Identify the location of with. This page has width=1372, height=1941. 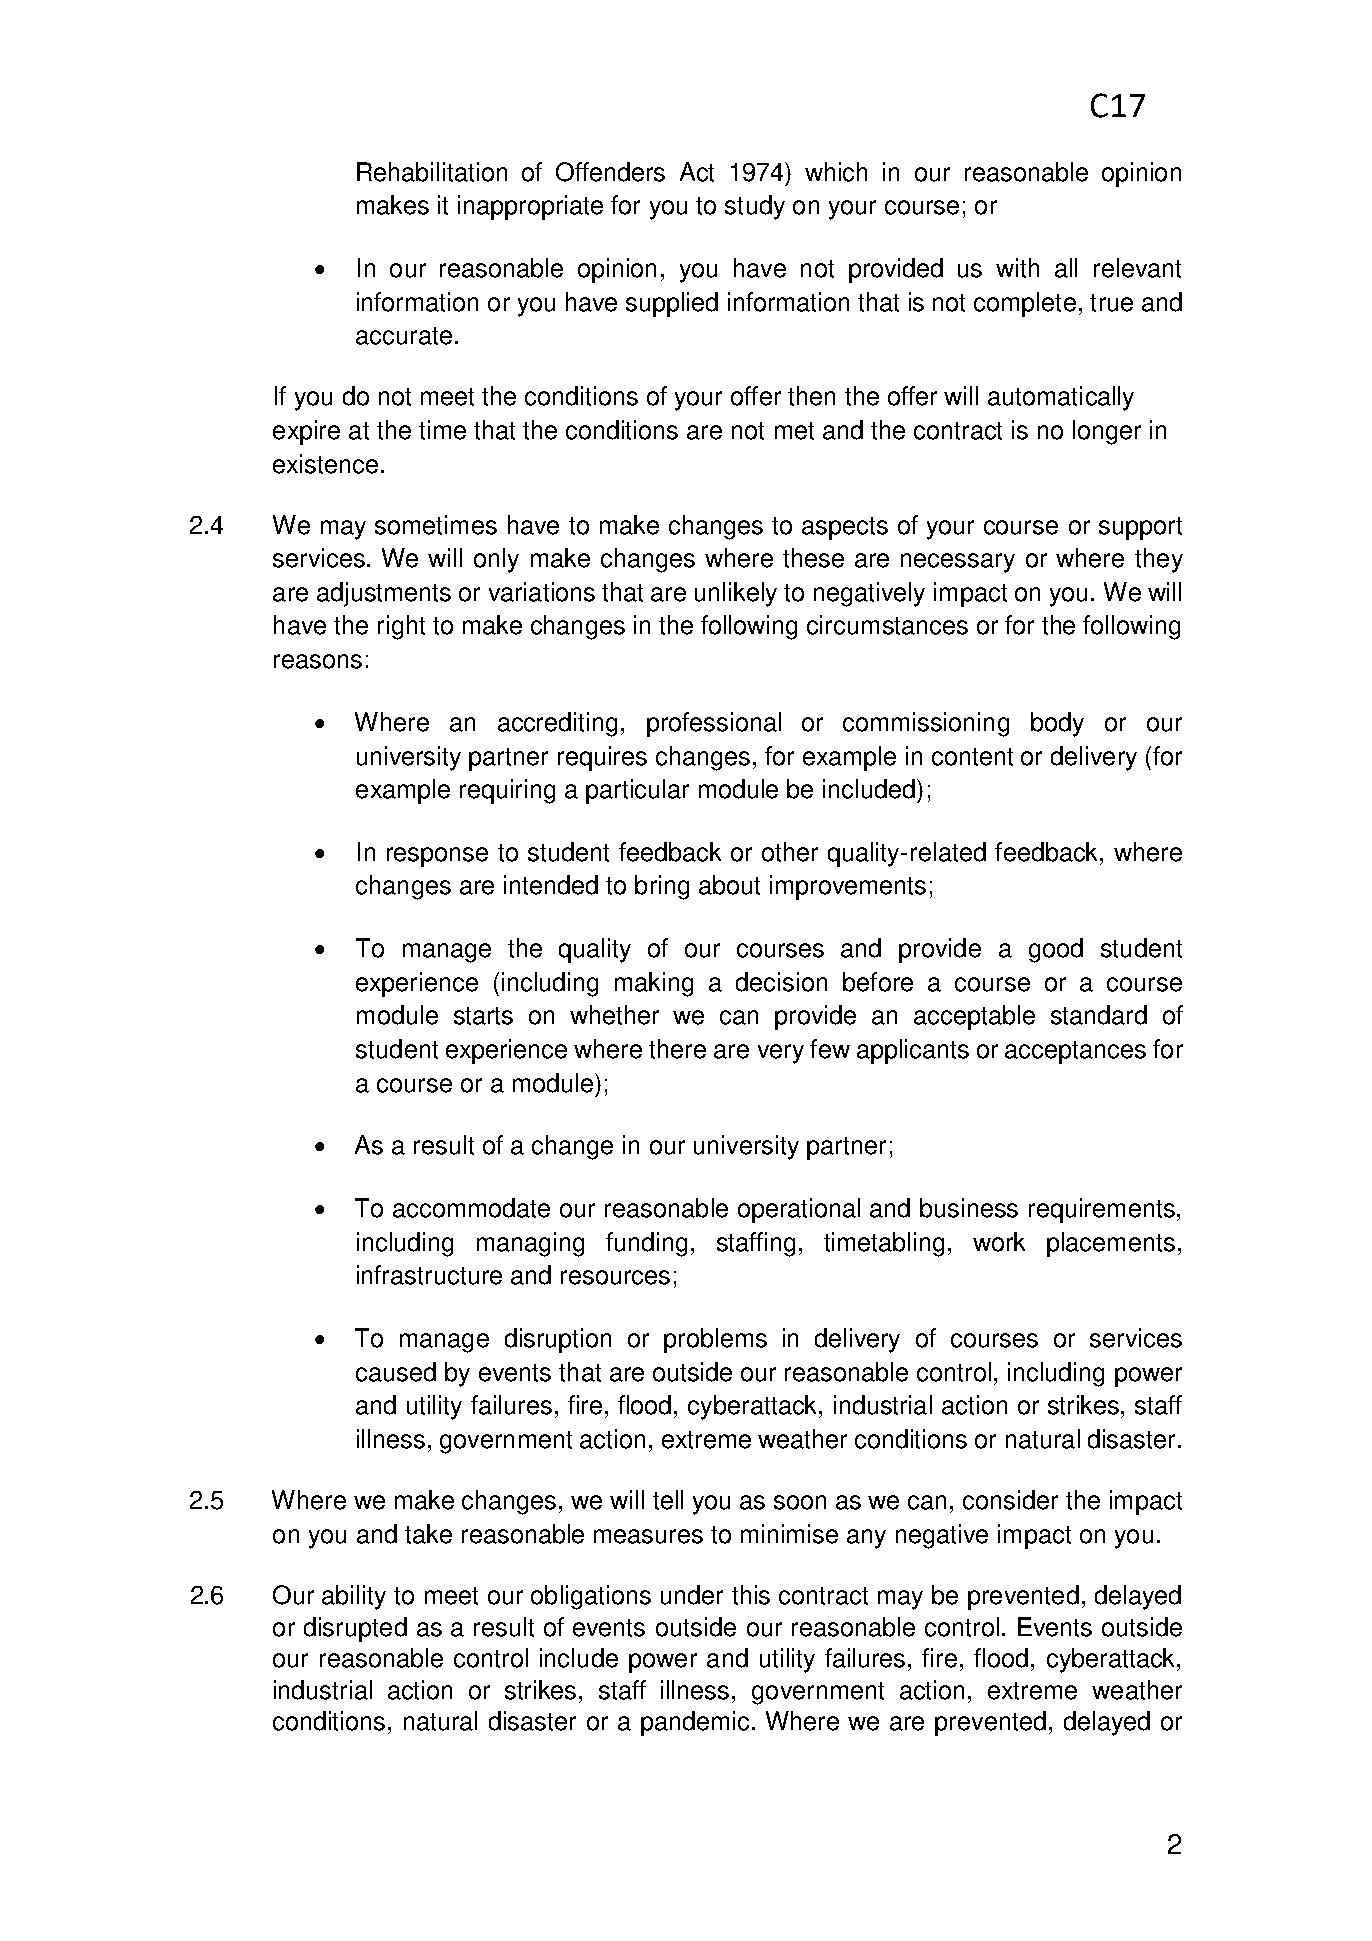
(1017, 268).
